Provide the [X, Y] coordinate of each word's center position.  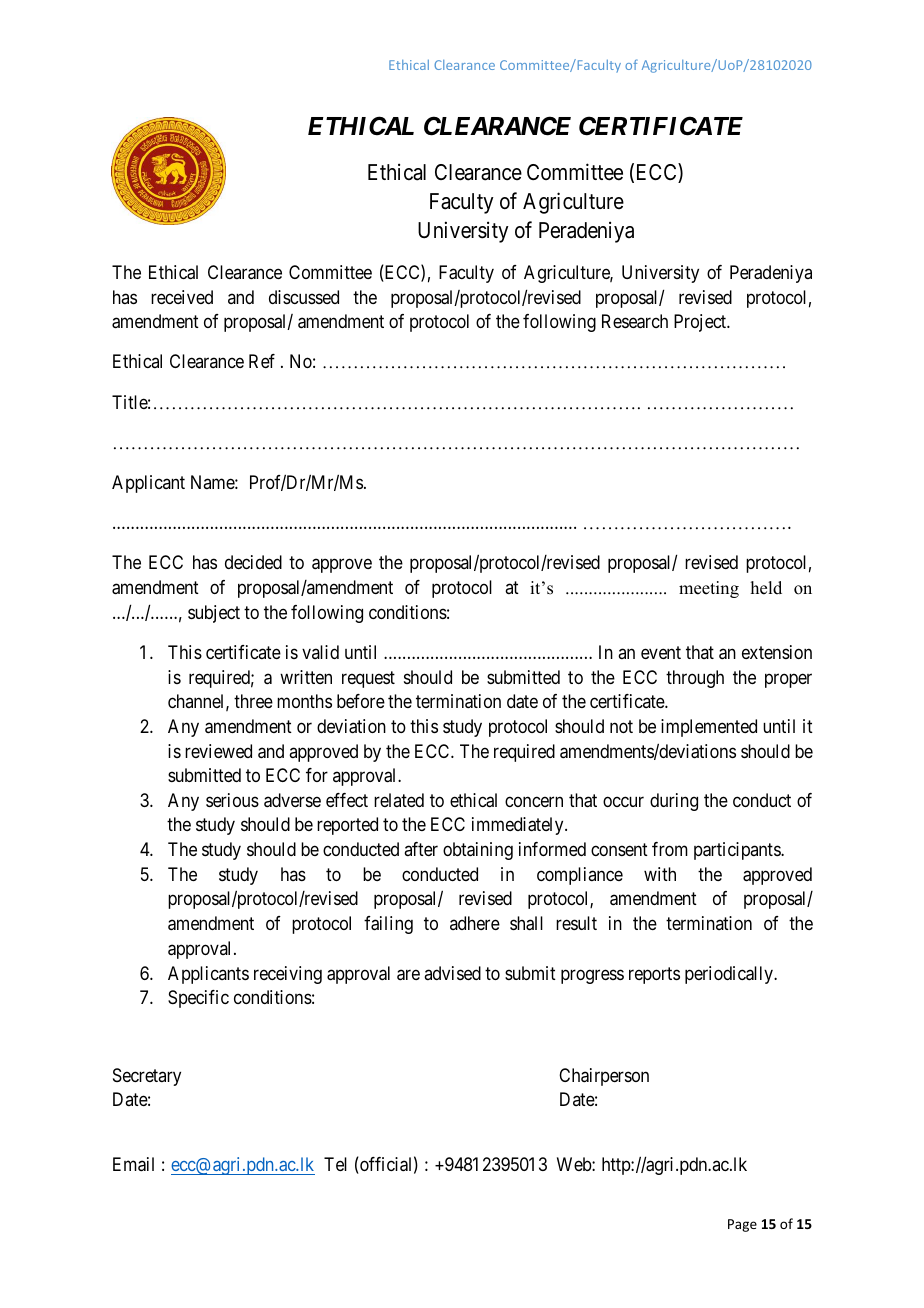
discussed [304, 297]
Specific [198, 999]
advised [452, 973]
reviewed [218, 751]
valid [320, 652]
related [399, 800]
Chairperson [604, 1077]
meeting [709, 589]
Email [133, 1164]
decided [253, 562]
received [182, 297]
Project [701, 323]
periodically [730, 975]
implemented [709, 728]
